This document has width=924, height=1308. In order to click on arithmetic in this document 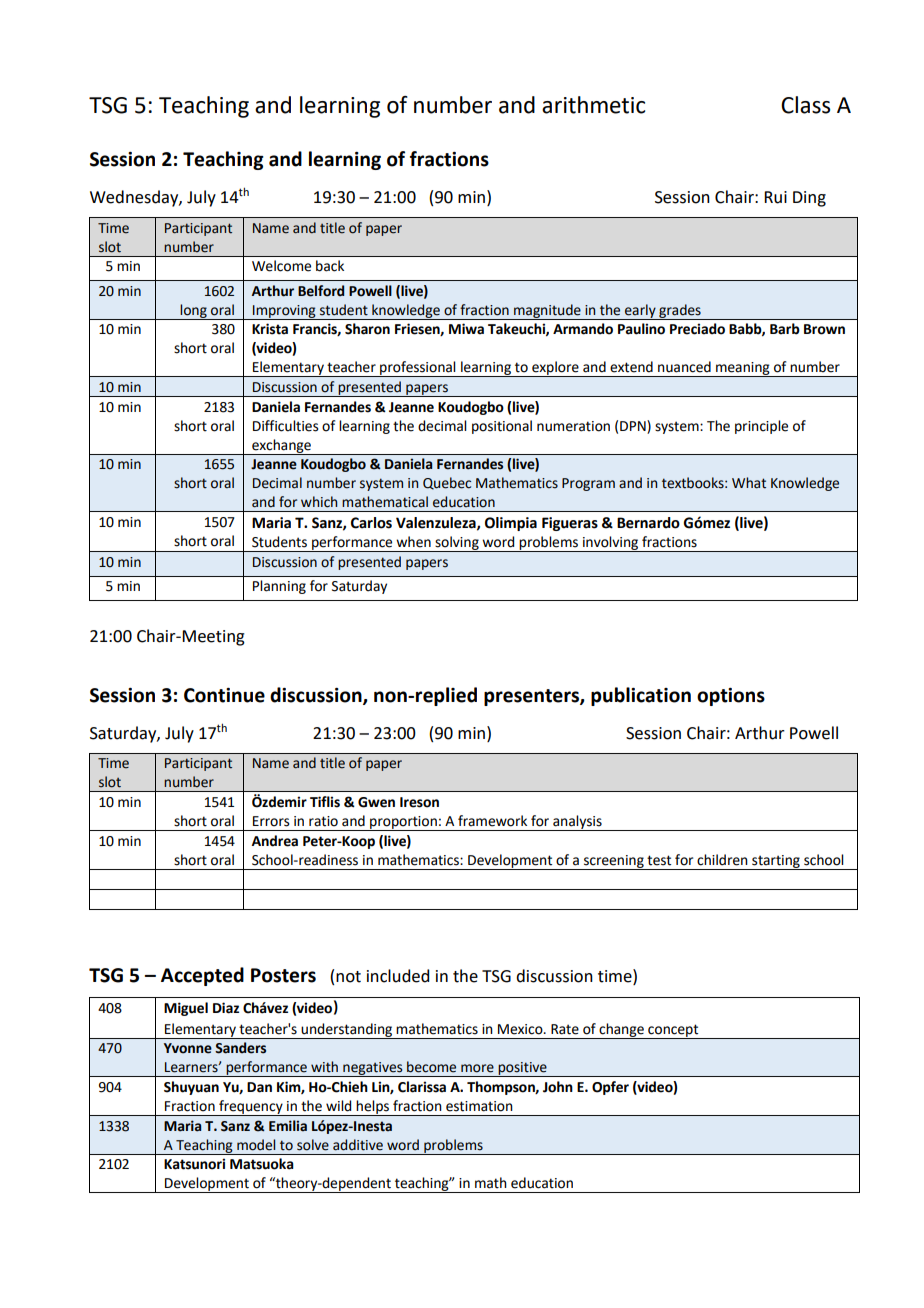, I will do `click(593, 105)`.
